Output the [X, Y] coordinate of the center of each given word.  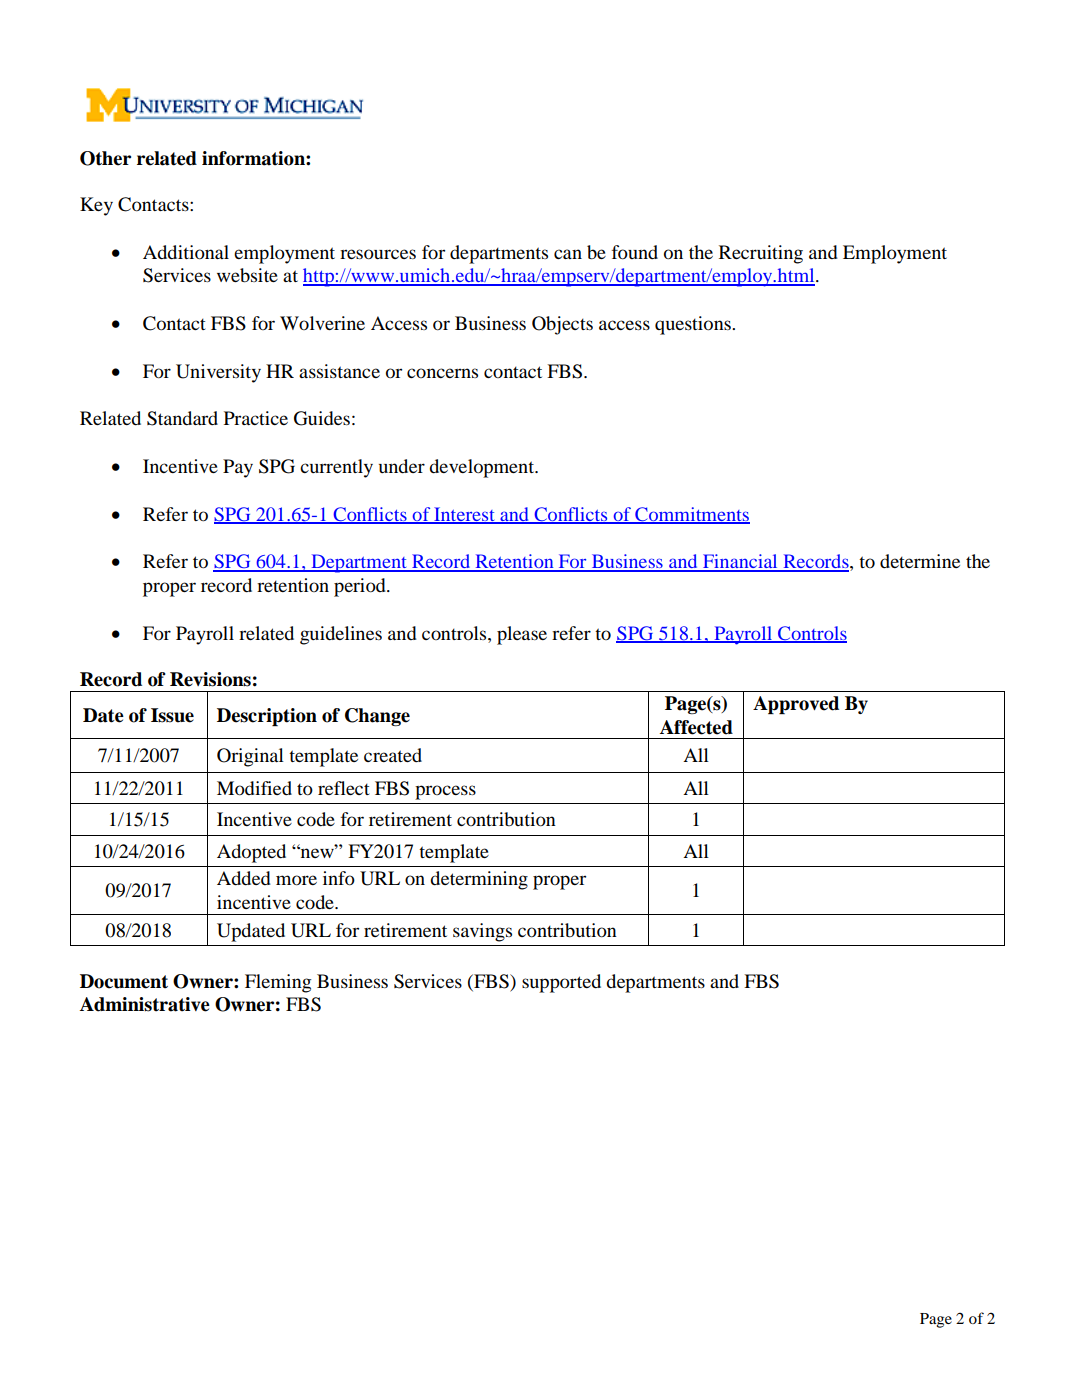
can [568, 254]
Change [377, 717]
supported [561, 983]
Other [105, 158]
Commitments [691, 515]
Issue [172, 715]
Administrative [145, 1004]
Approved [796, 705]
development [483, 468]
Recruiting [761, 254]
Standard [182, 418]
